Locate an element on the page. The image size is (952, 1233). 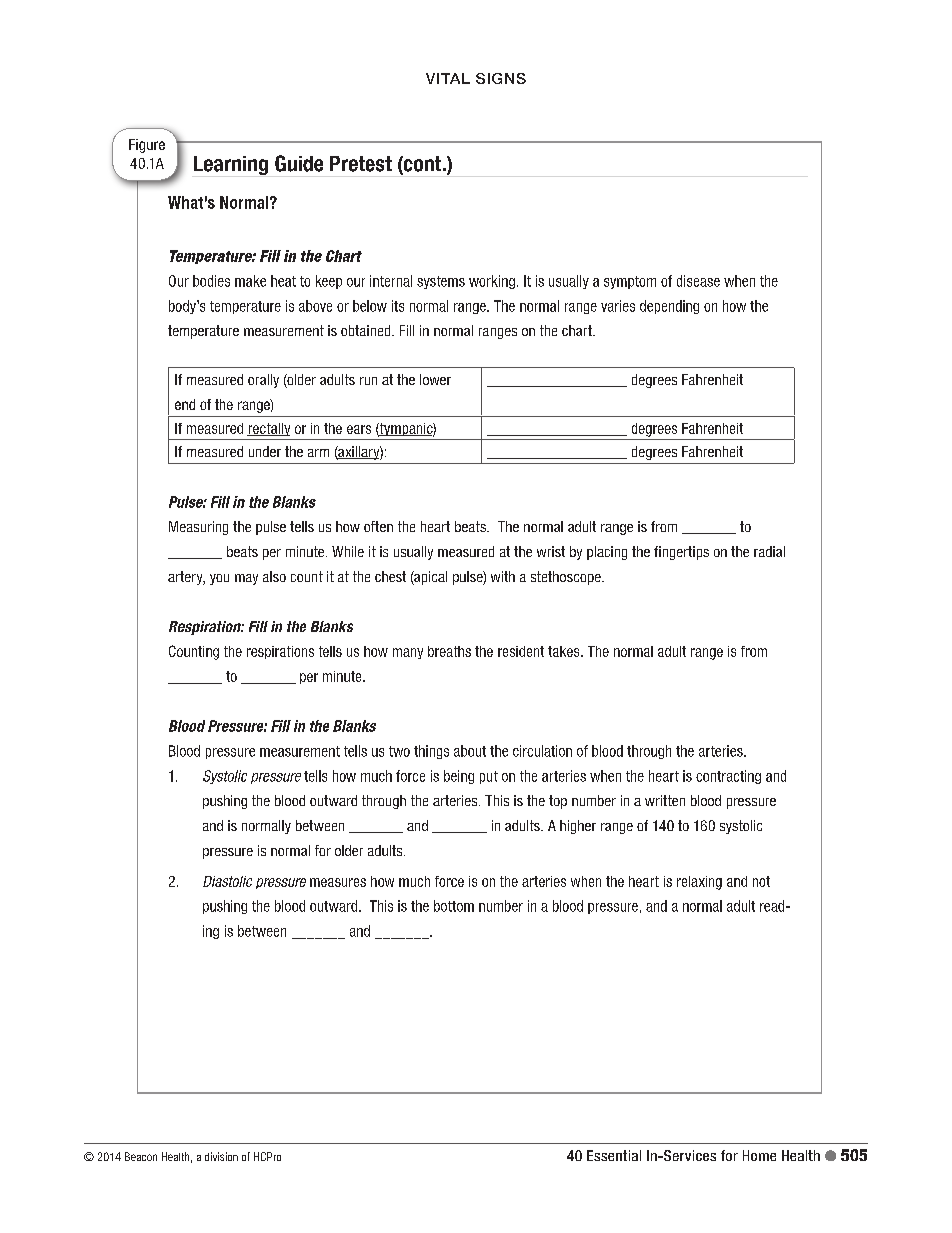
fingertips is located at coordinates (681, 553).
